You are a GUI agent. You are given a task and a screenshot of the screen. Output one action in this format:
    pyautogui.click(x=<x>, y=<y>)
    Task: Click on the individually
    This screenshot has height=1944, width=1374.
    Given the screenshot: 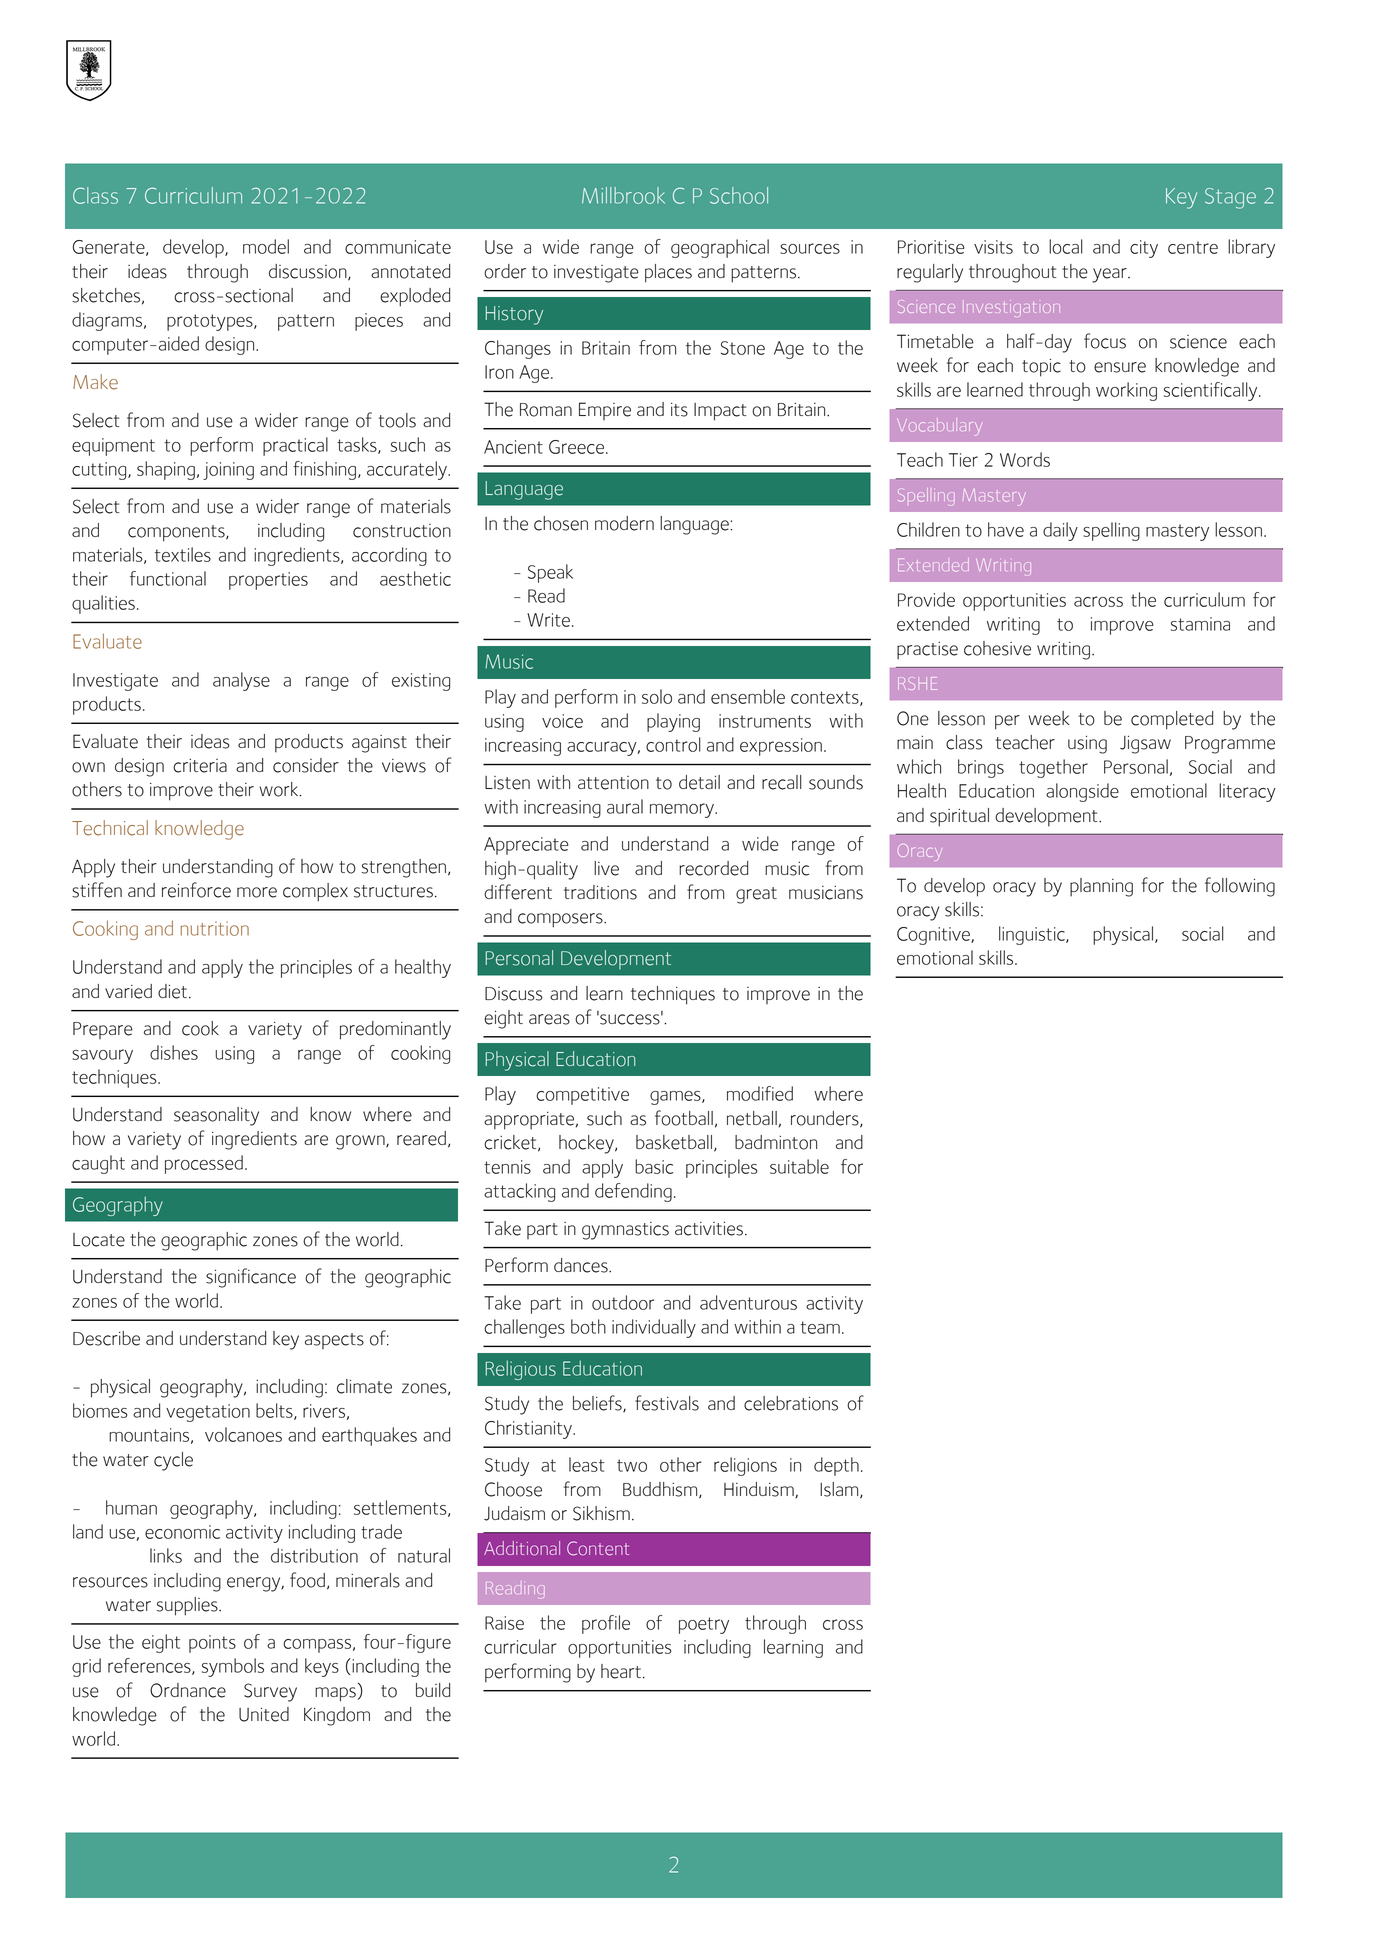 What is the action you would take?
    pyautogui.click(x=654, y=1328)
